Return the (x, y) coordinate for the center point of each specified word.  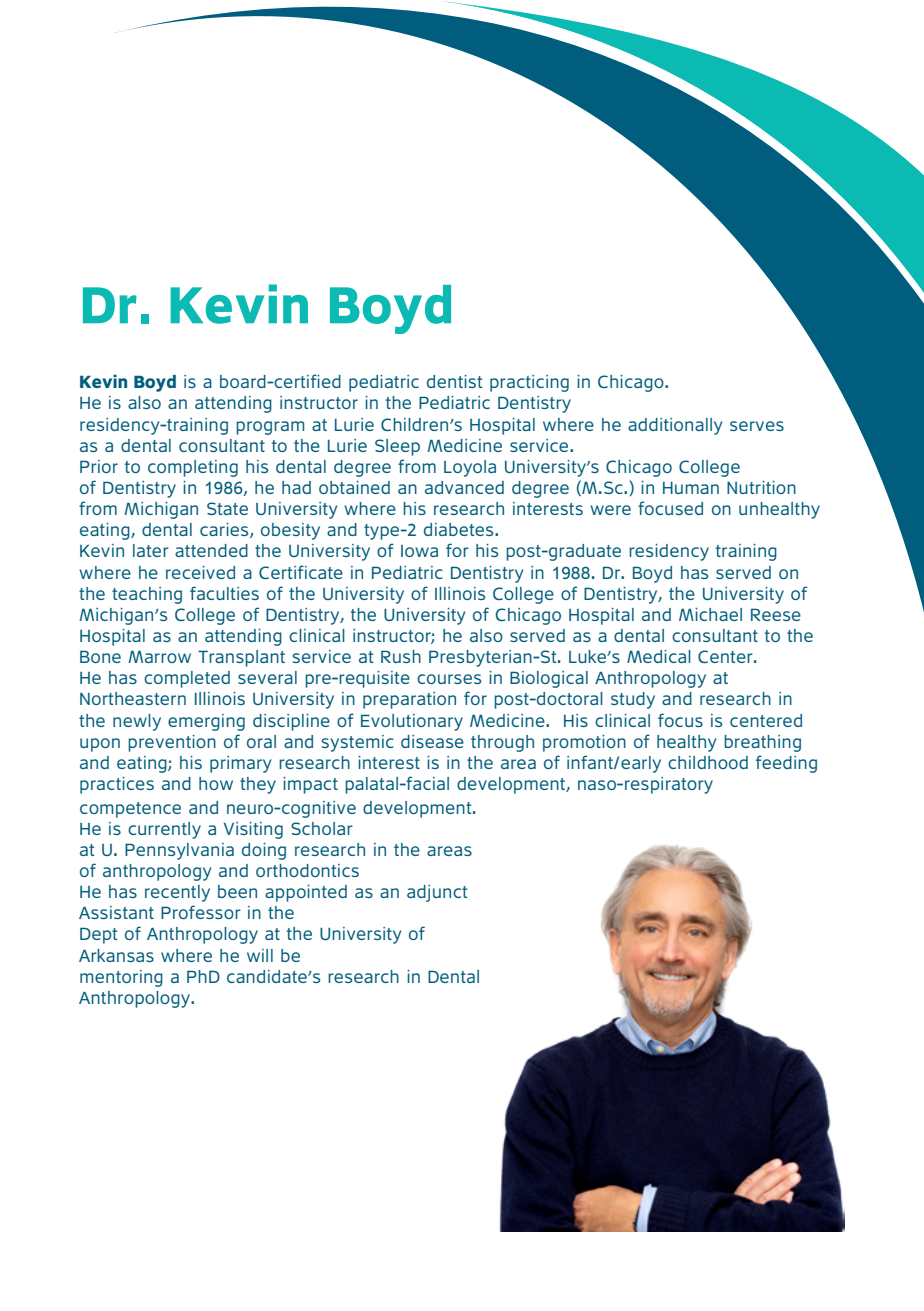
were (610, 510)
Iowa (419, 551)
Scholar (322, 828)
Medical (659, 656)
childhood (708, 762)
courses (449, 679)
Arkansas (116, 955)
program (270, 428)
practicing (529, 383)
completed (187, 679)
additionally (675, 426)
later (151, 550)
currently (164, 830)
